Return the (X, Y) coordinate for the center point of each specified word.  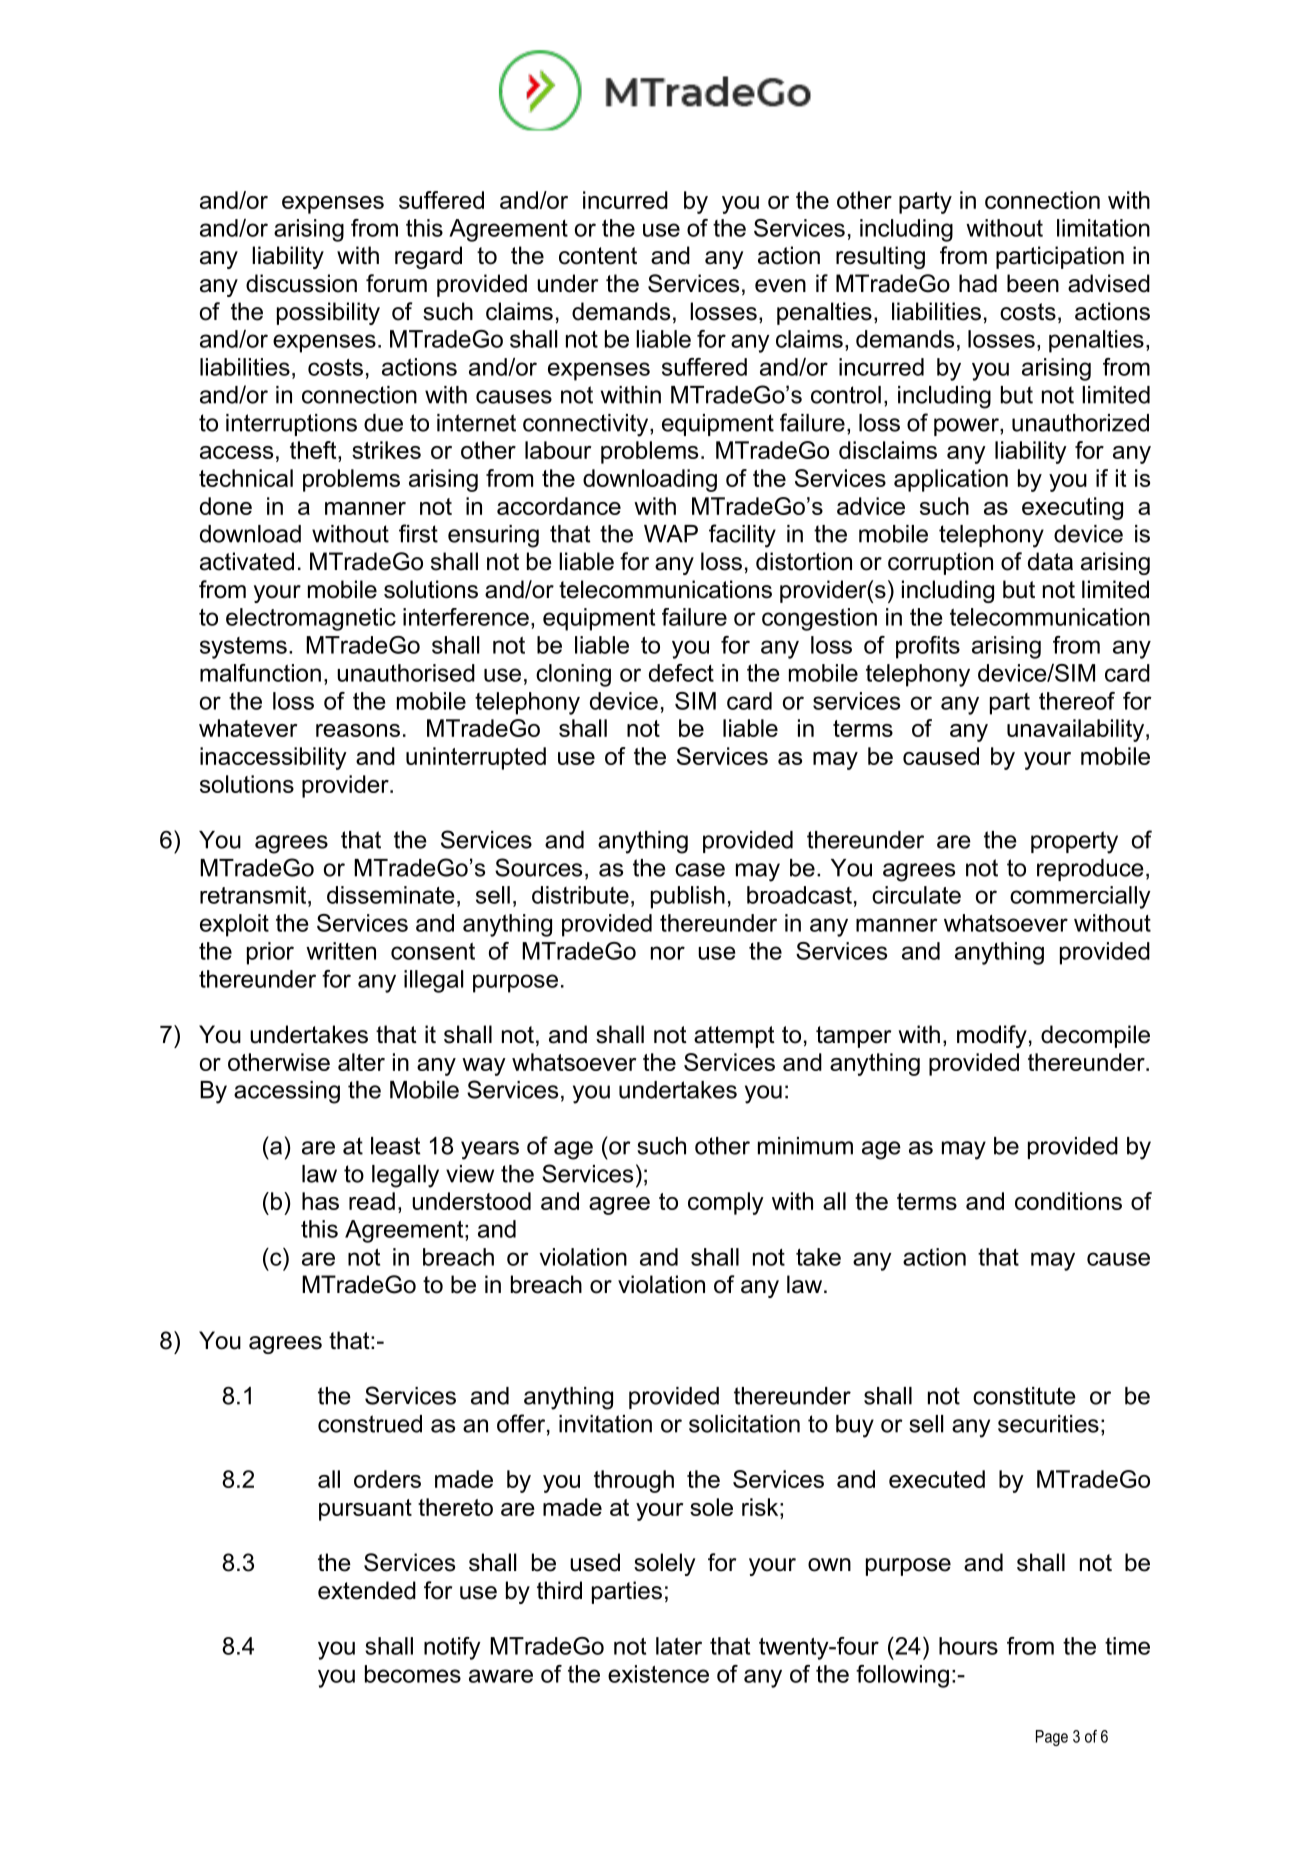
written (341, 951)
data (1050, 561)
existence (658, 1674)
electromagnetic (311, 619)
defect (681, 673)
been (1033, 283)
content (598, 256)
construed (370, 1424)
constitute (1024, 1396)
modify (992, 1036)
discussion (301, 283)
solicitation (744, 1424)
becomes (413, 1674)
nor (668, 953)
